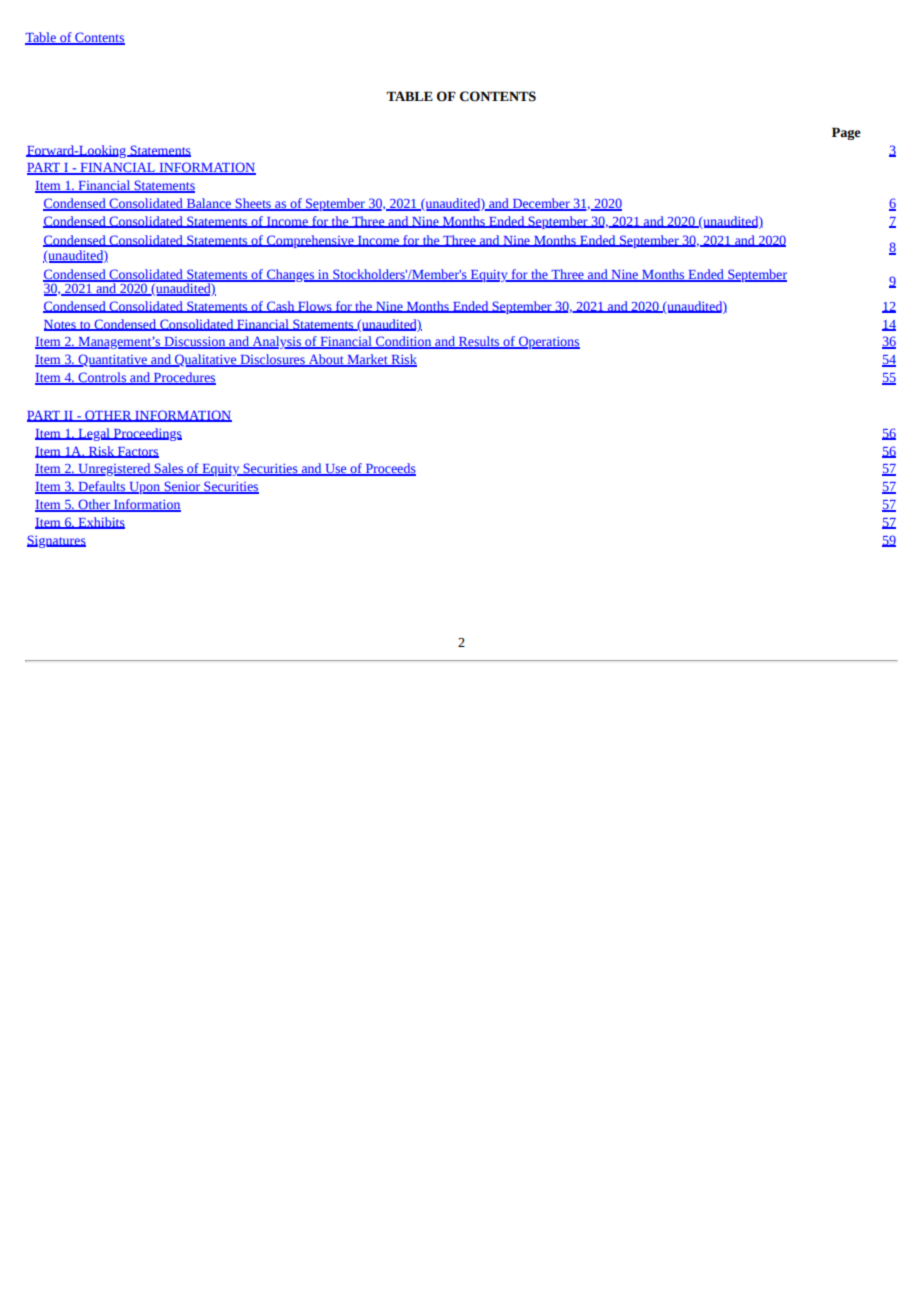 The image size is (924, 1308). Describe the element at coordinates (100, 523) in the image. I see `Exhibits` at that location.
